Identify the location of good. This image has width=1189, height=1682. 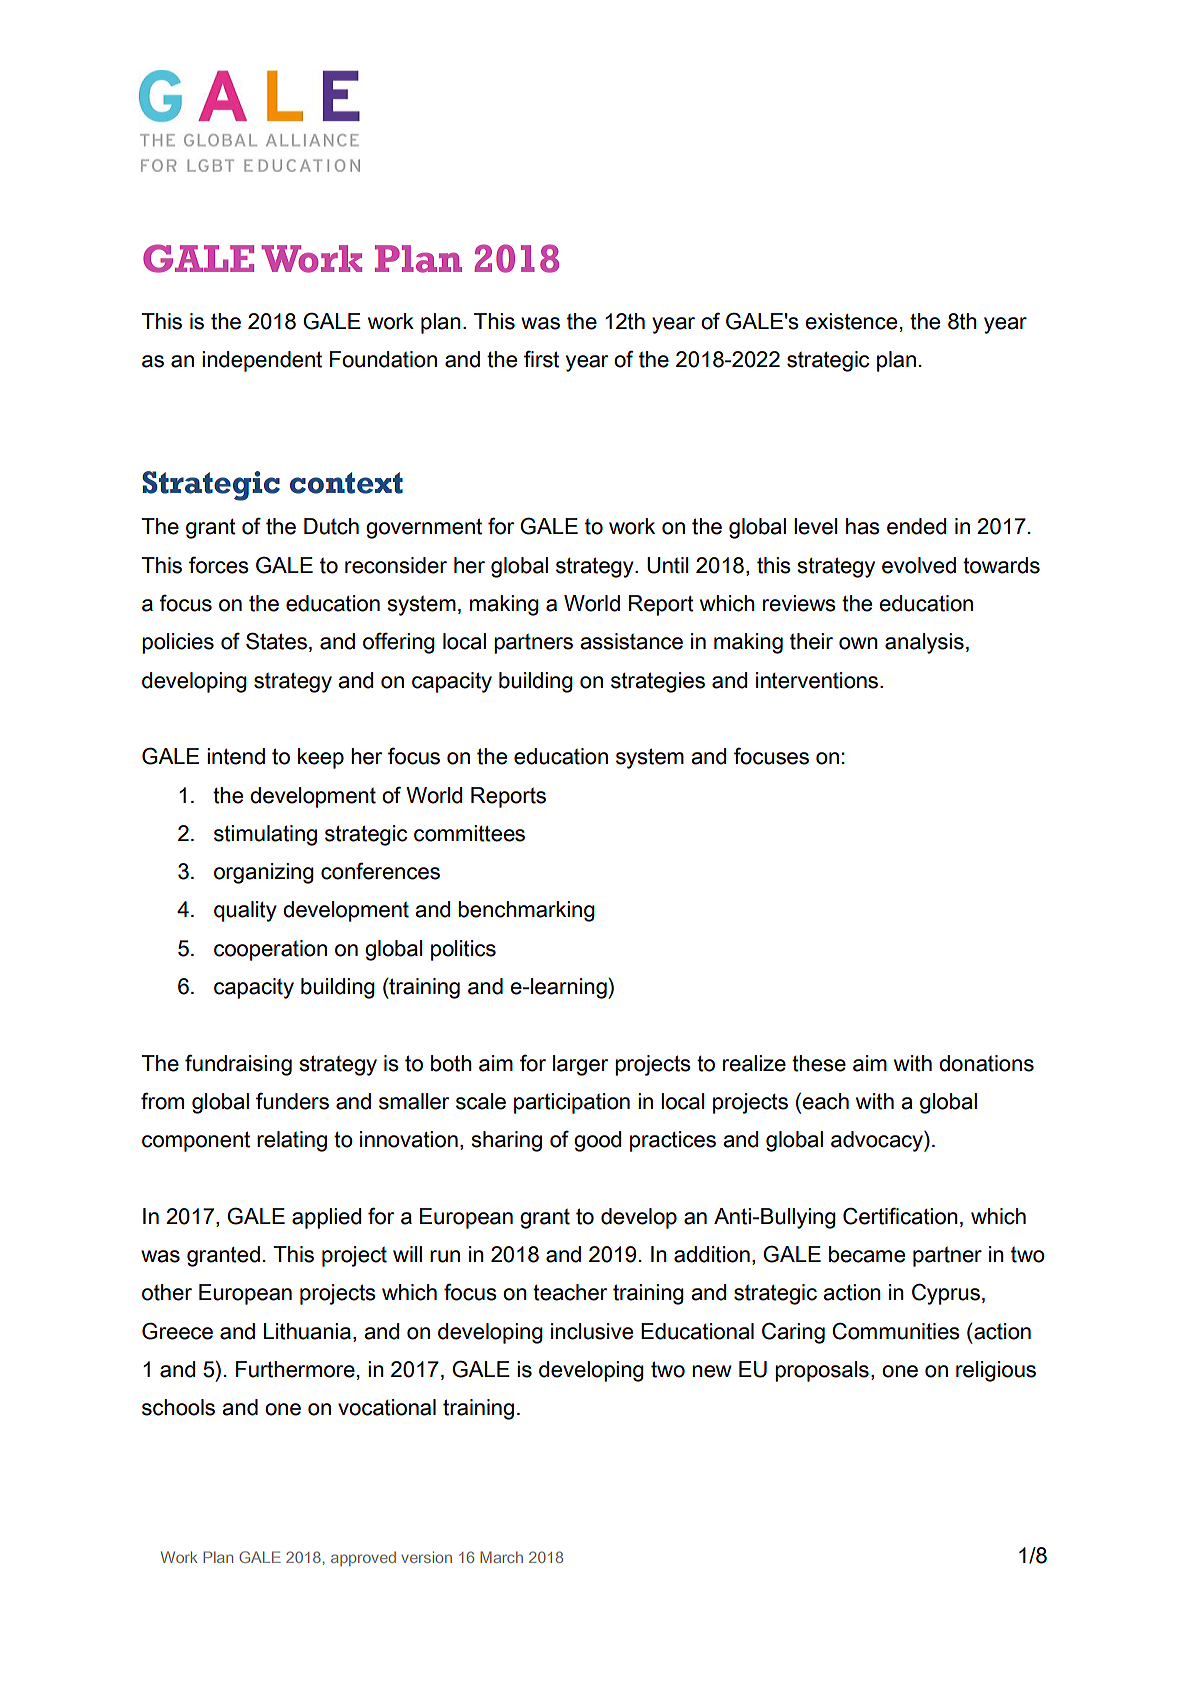
(597, 1141).
